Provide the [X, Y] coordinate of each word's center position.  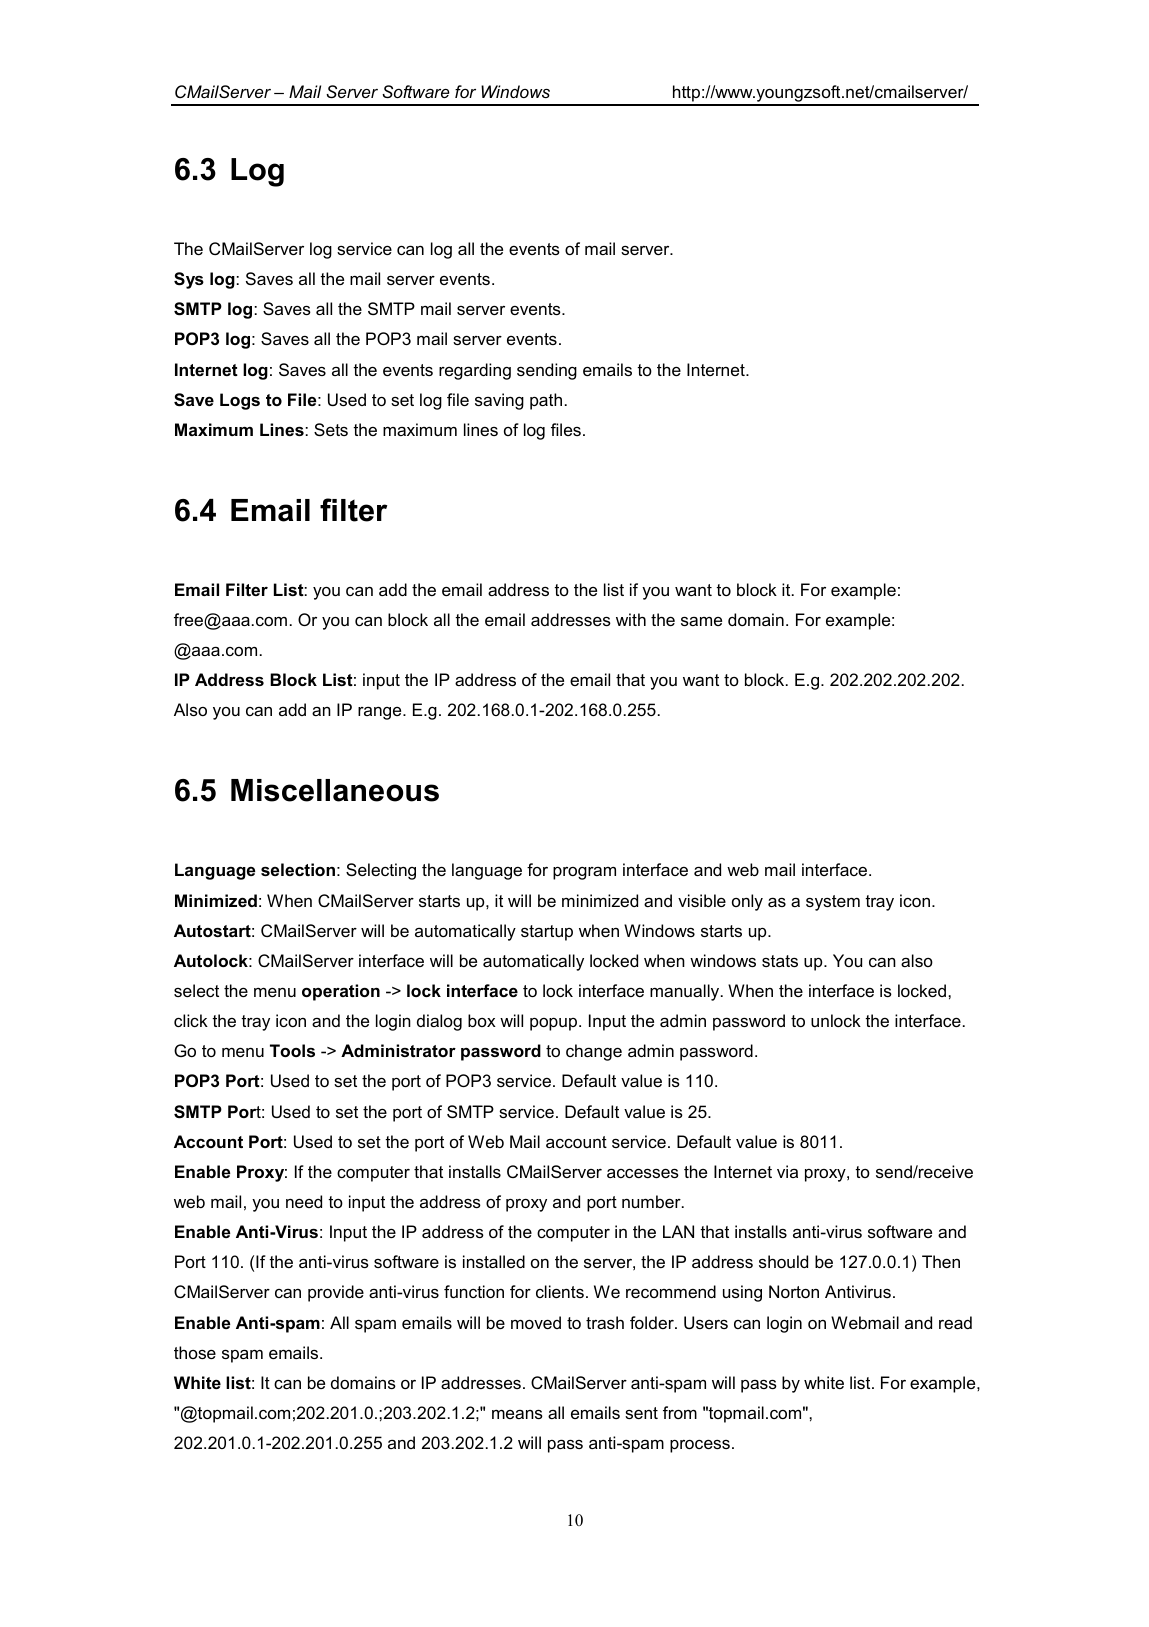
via [787, 1171]
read [955, 1322]
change [594, 1052]
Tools [292, 1050]
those [195, 1352]
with [631, 619]
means [517, 1414]
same [701, 621]
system [833, 903]
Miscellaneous [335, 790]
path [546, 401]
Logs [240, 401]
